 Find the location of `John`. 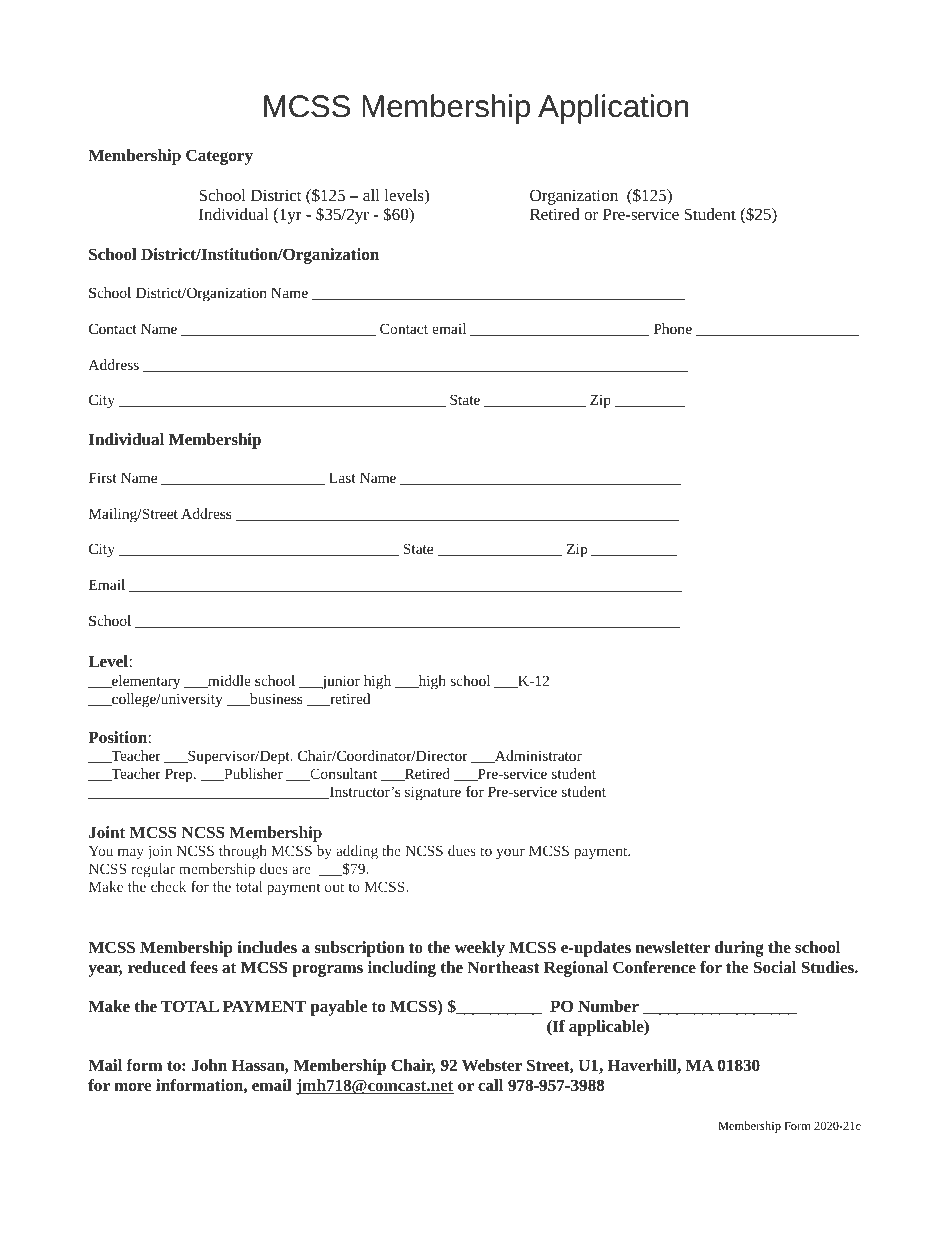

John is located at coordinates (209, 1065).
